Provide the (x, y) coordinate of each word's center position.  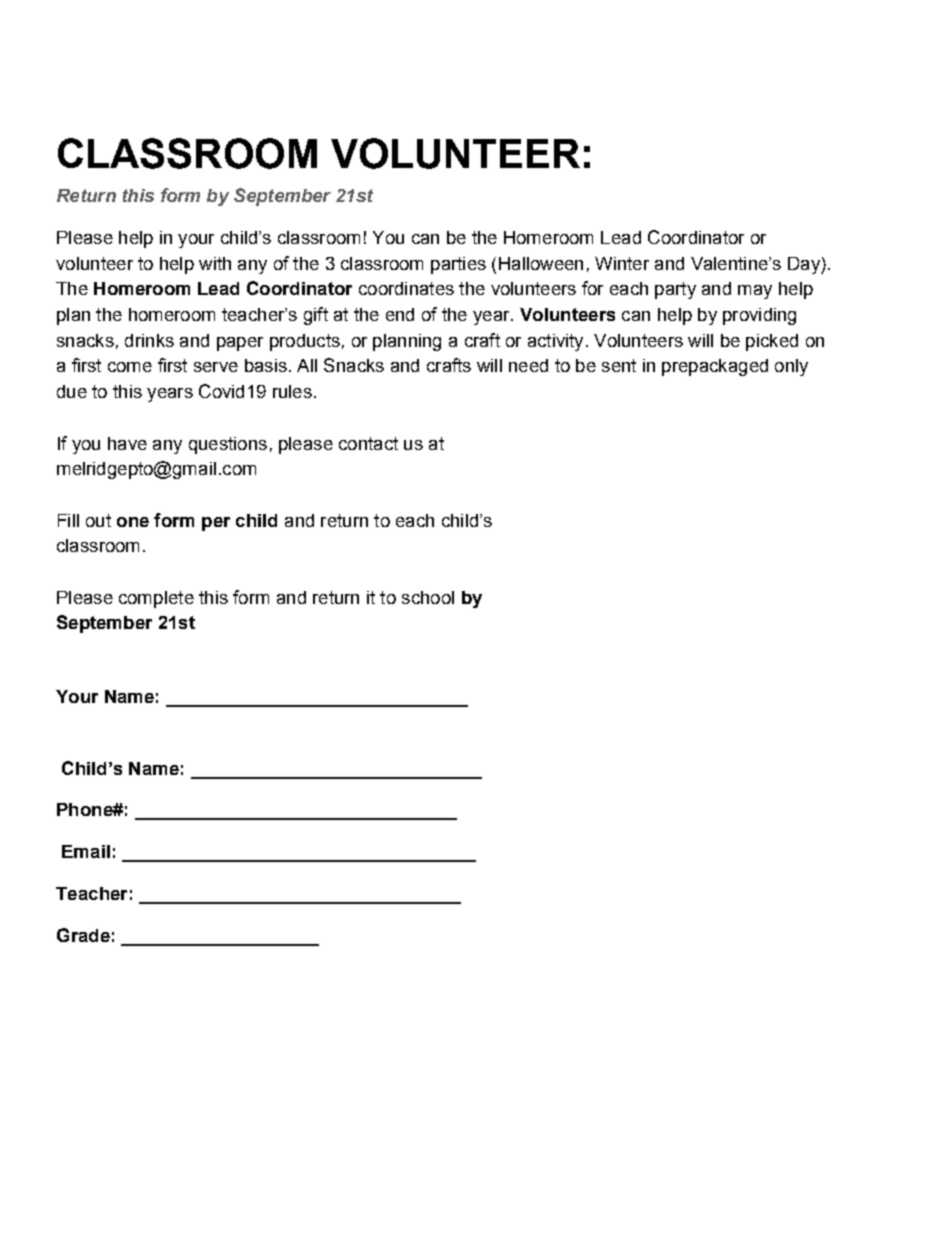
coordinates (406, 288)
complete (156, 599)
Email (86, 851)
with (215, 263)
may (755, 292)
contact (368, 443)
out (98, 520)
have (127, 443)
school (428, 597)
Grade (83, 935)
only (791, 367)
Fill (68, 520)
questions (228, 445)
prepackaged (715, 367)
